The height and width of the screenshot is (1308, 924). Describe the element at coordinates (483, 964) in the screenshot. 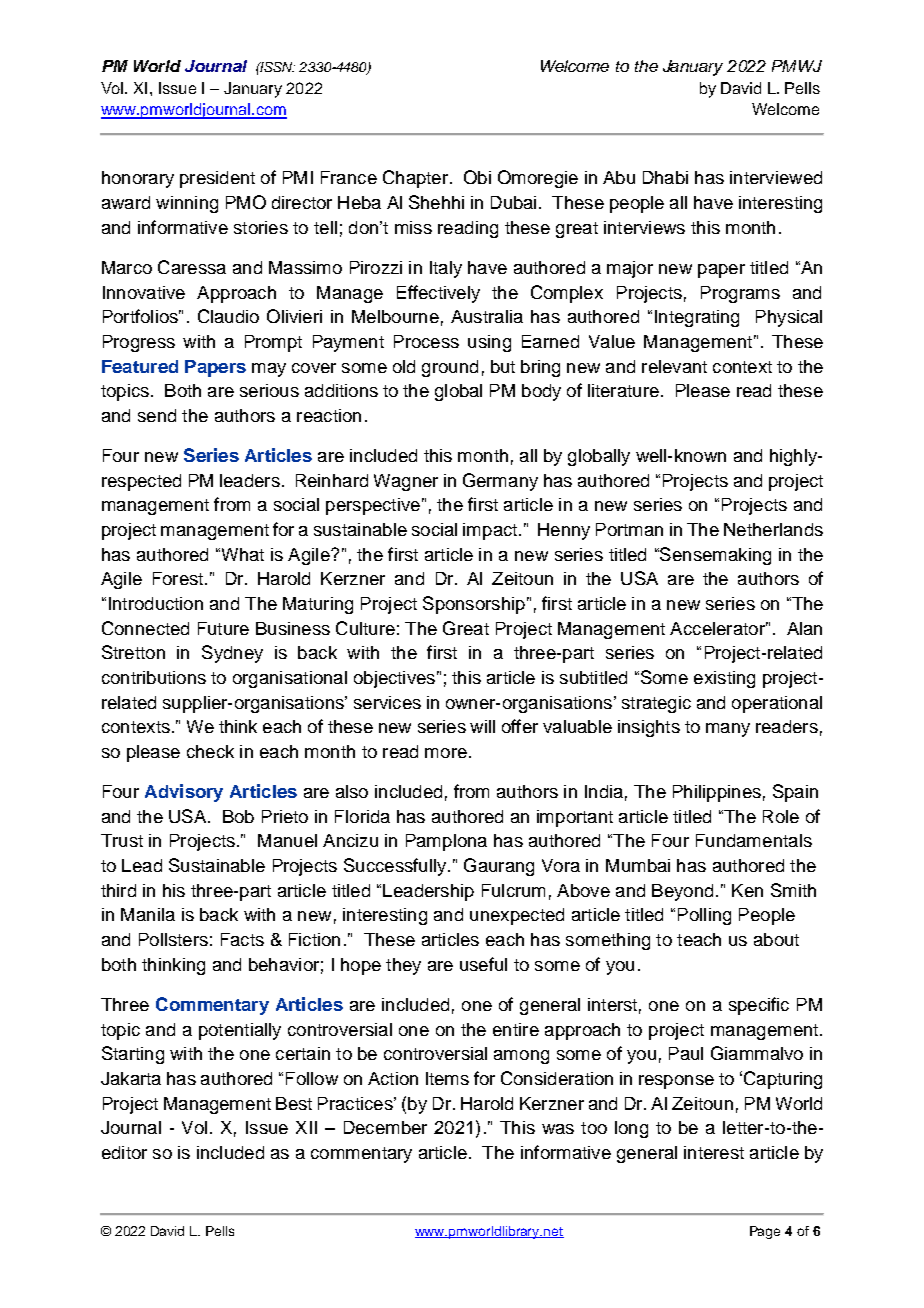

I see `useful` at that location.
